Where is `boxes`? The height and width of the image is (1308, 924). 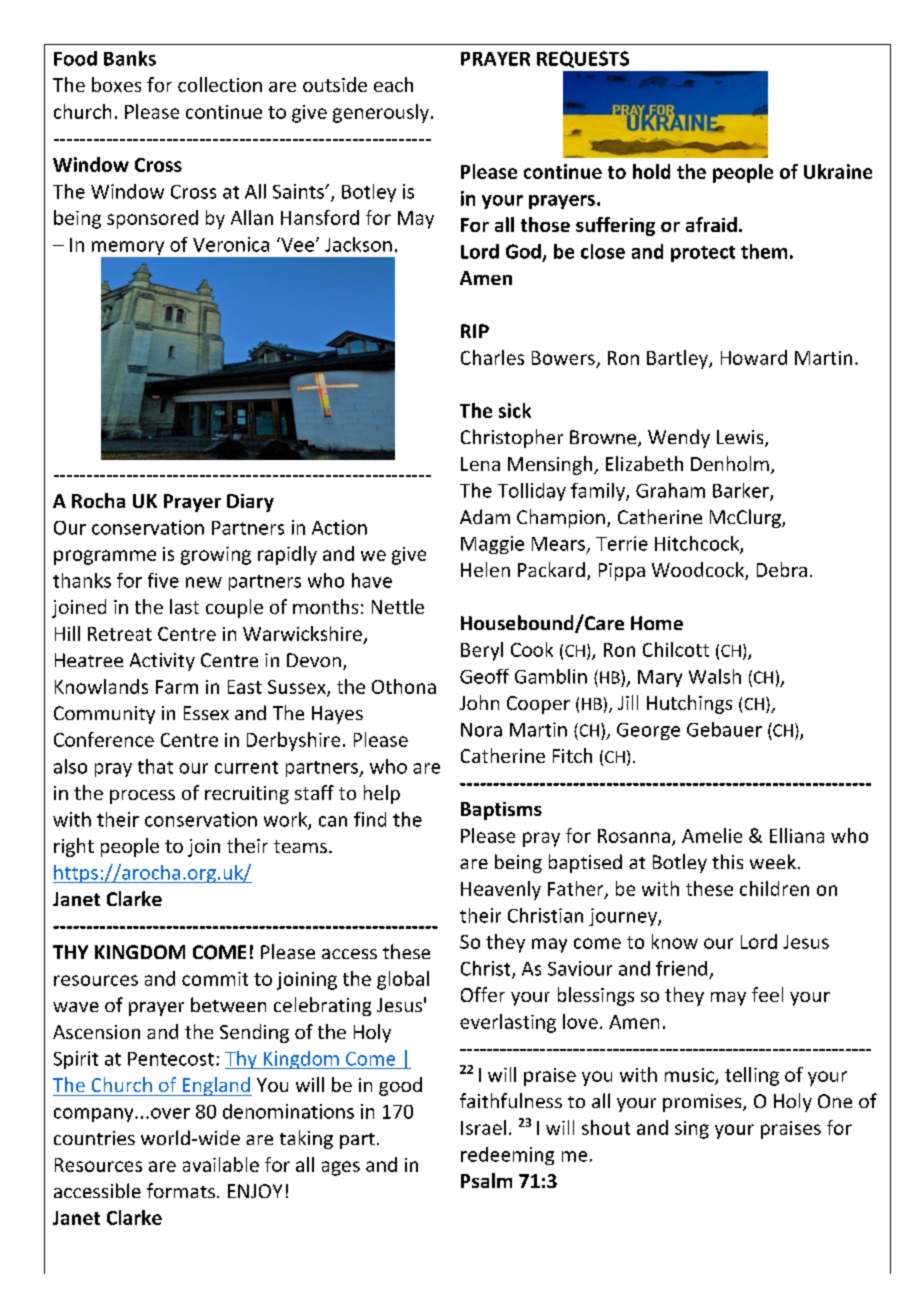
boxes is located at coordinates (116, 84).
